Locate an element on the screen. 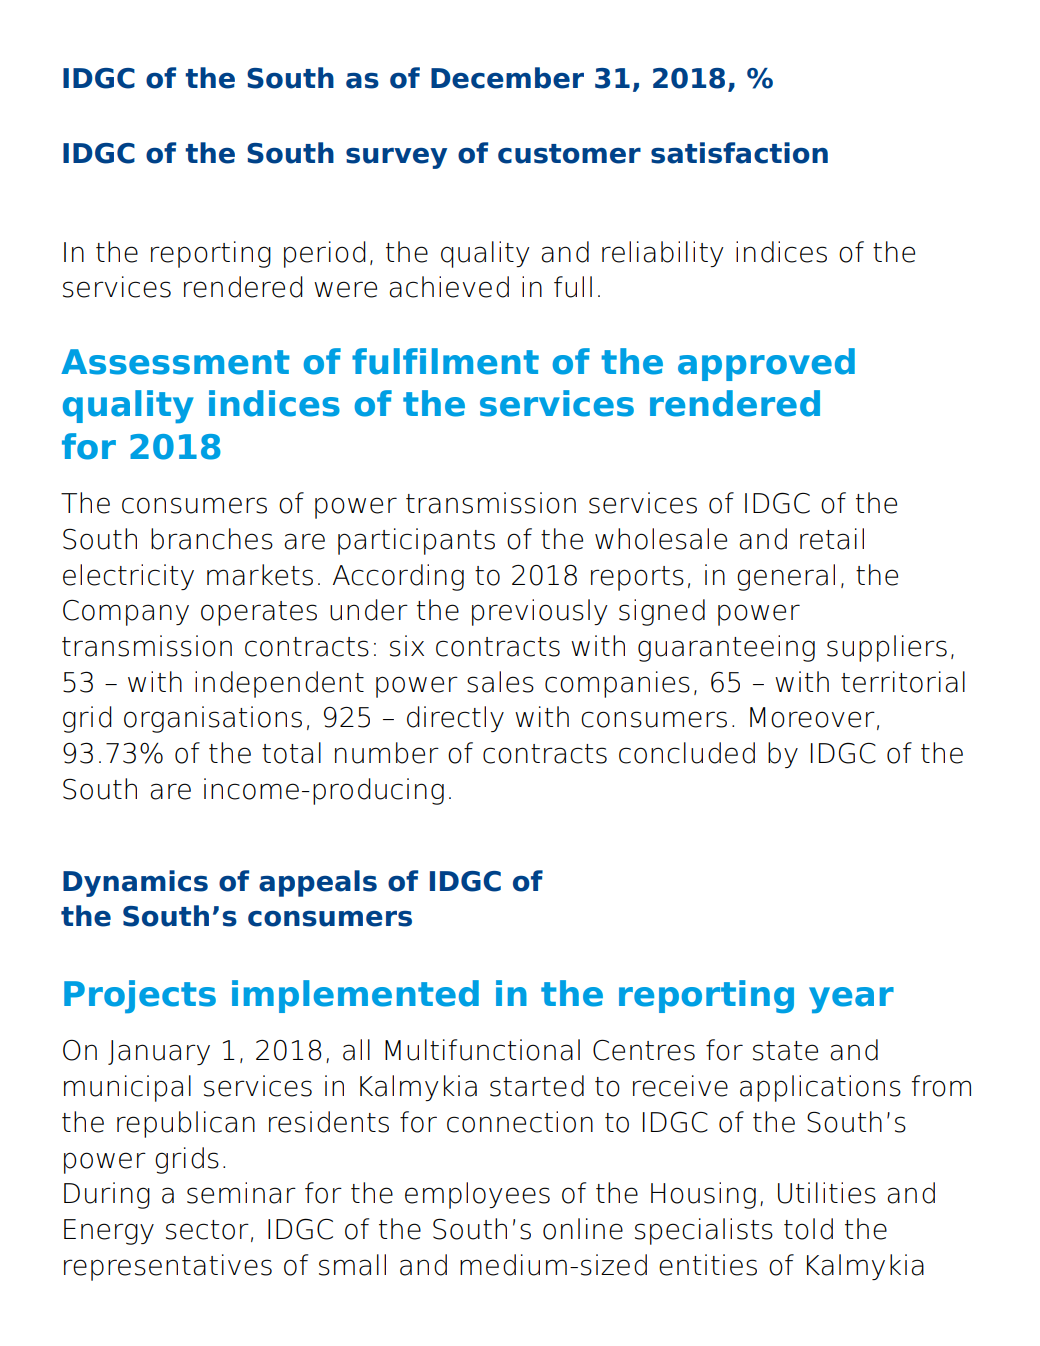 This screenshot has height=1346, width=1040. Assessment is located at coordinates (175, 362).
